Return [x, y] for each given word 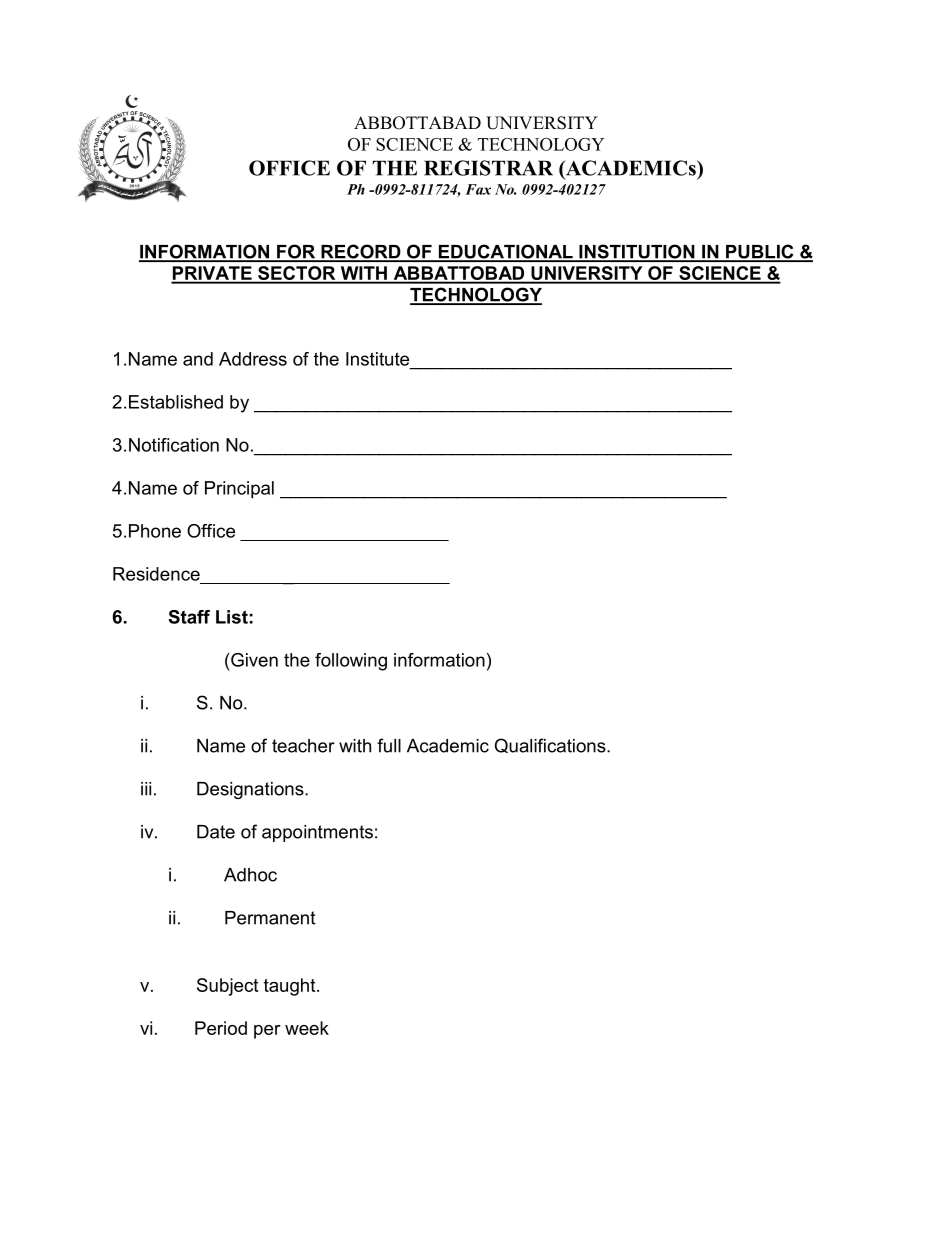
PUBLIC [760, 252]
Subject [227, 987]
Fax [478, 189]
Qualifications [551, 745]
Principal [239, 490]
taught [291, 987]
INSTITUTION [637, 252]
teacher [303, 746]
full [389, 745]
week [307, 1028]
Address [253, 359]
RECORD [361, 252]
